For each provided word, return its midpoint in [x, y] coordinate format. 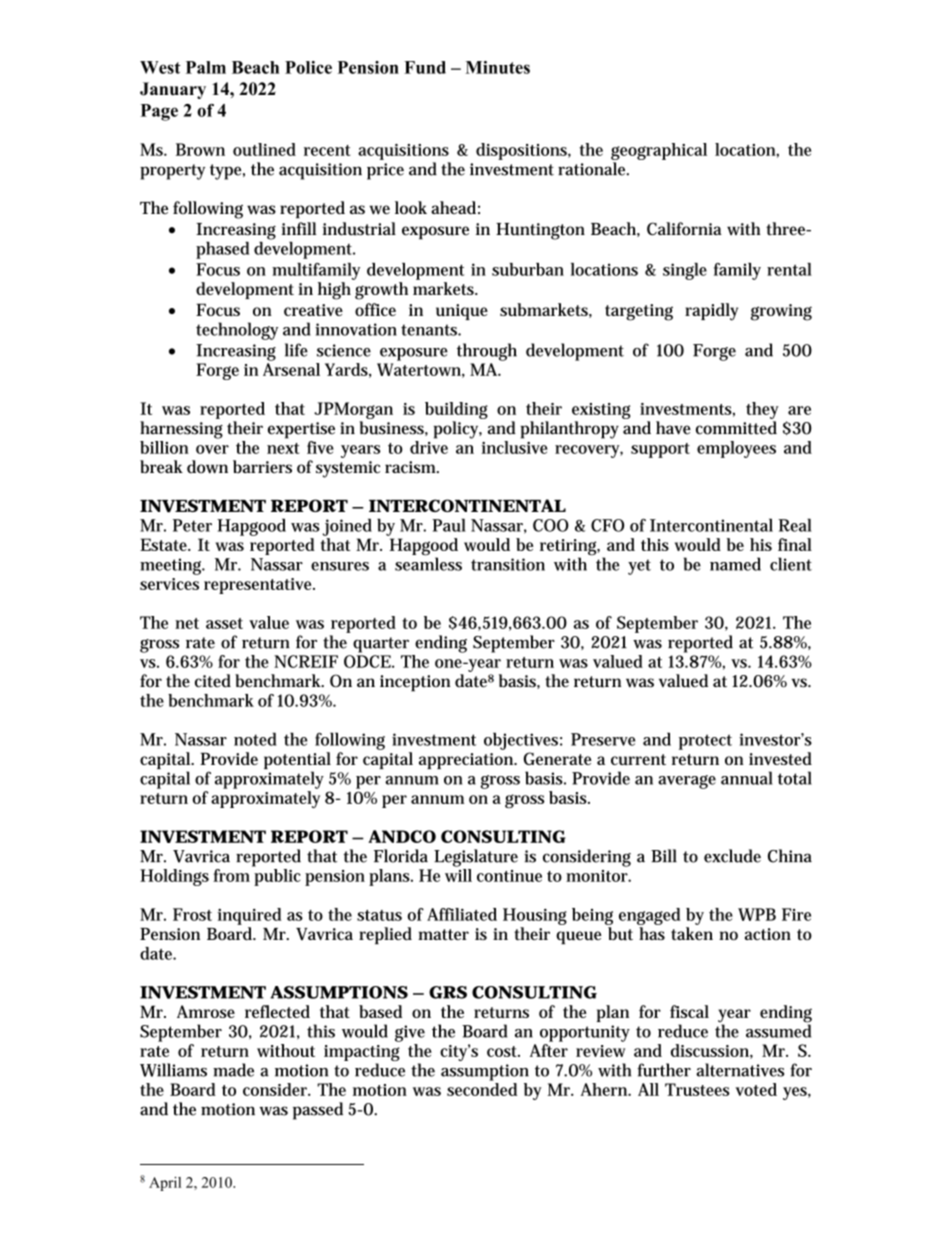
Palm [206, 67]
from [231, 875]
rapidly [711, 312]
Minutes [498, 67]
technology [237, 331]
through [487, 352]
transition [508, 564]
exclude [732, 856]
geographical [659, 151]
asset [224, 623]
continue [509, 876]
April [165, 1184]
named [735, 564]
